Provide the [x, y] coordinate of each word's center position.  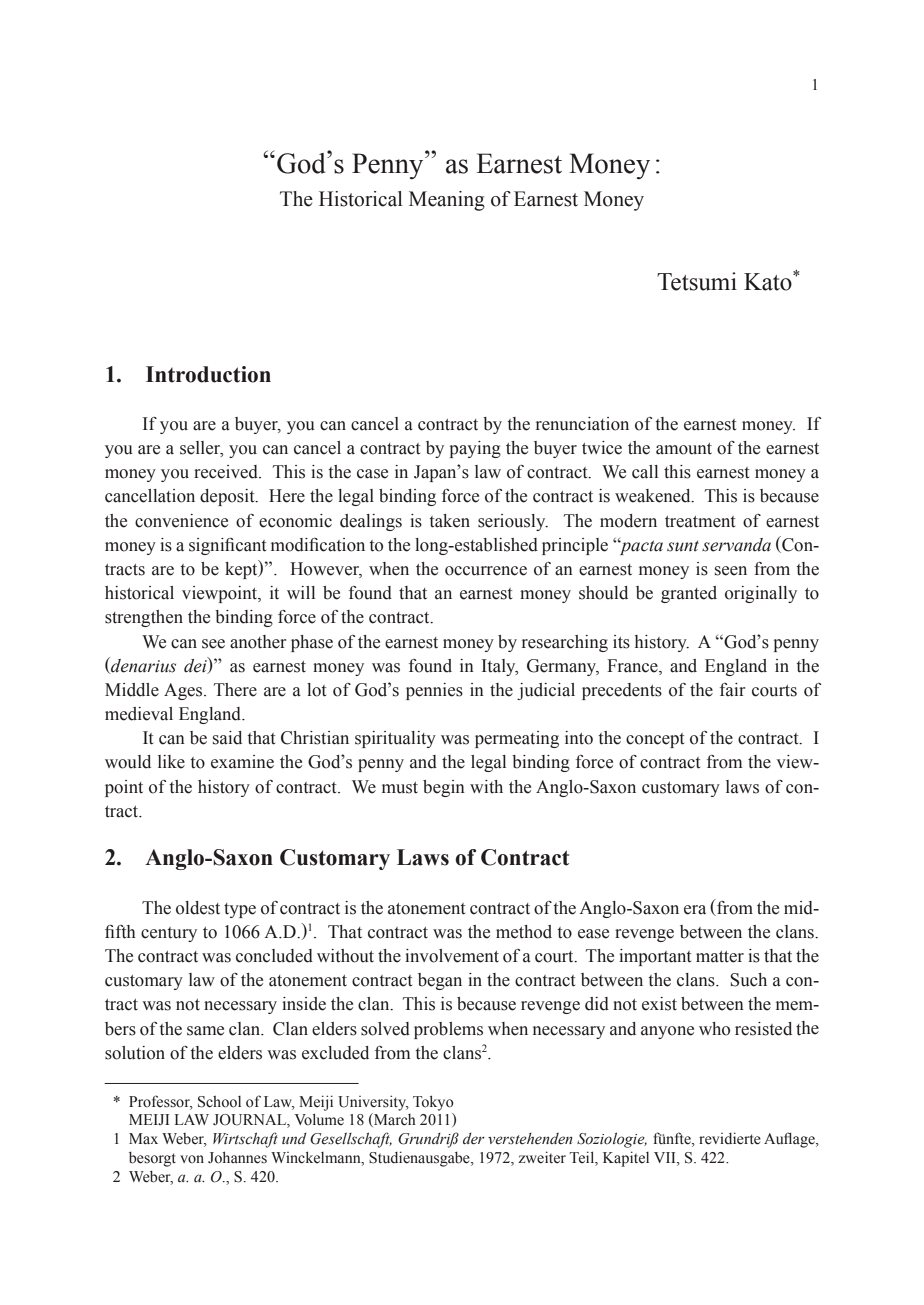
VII [666, 1159]
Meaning [447, 201]
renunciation [582, 424]
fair [732, 690]
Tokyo [433, 1103]
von [192, 1159]
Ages [184, 691]
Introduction [208, 374]
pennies [434, 691]
